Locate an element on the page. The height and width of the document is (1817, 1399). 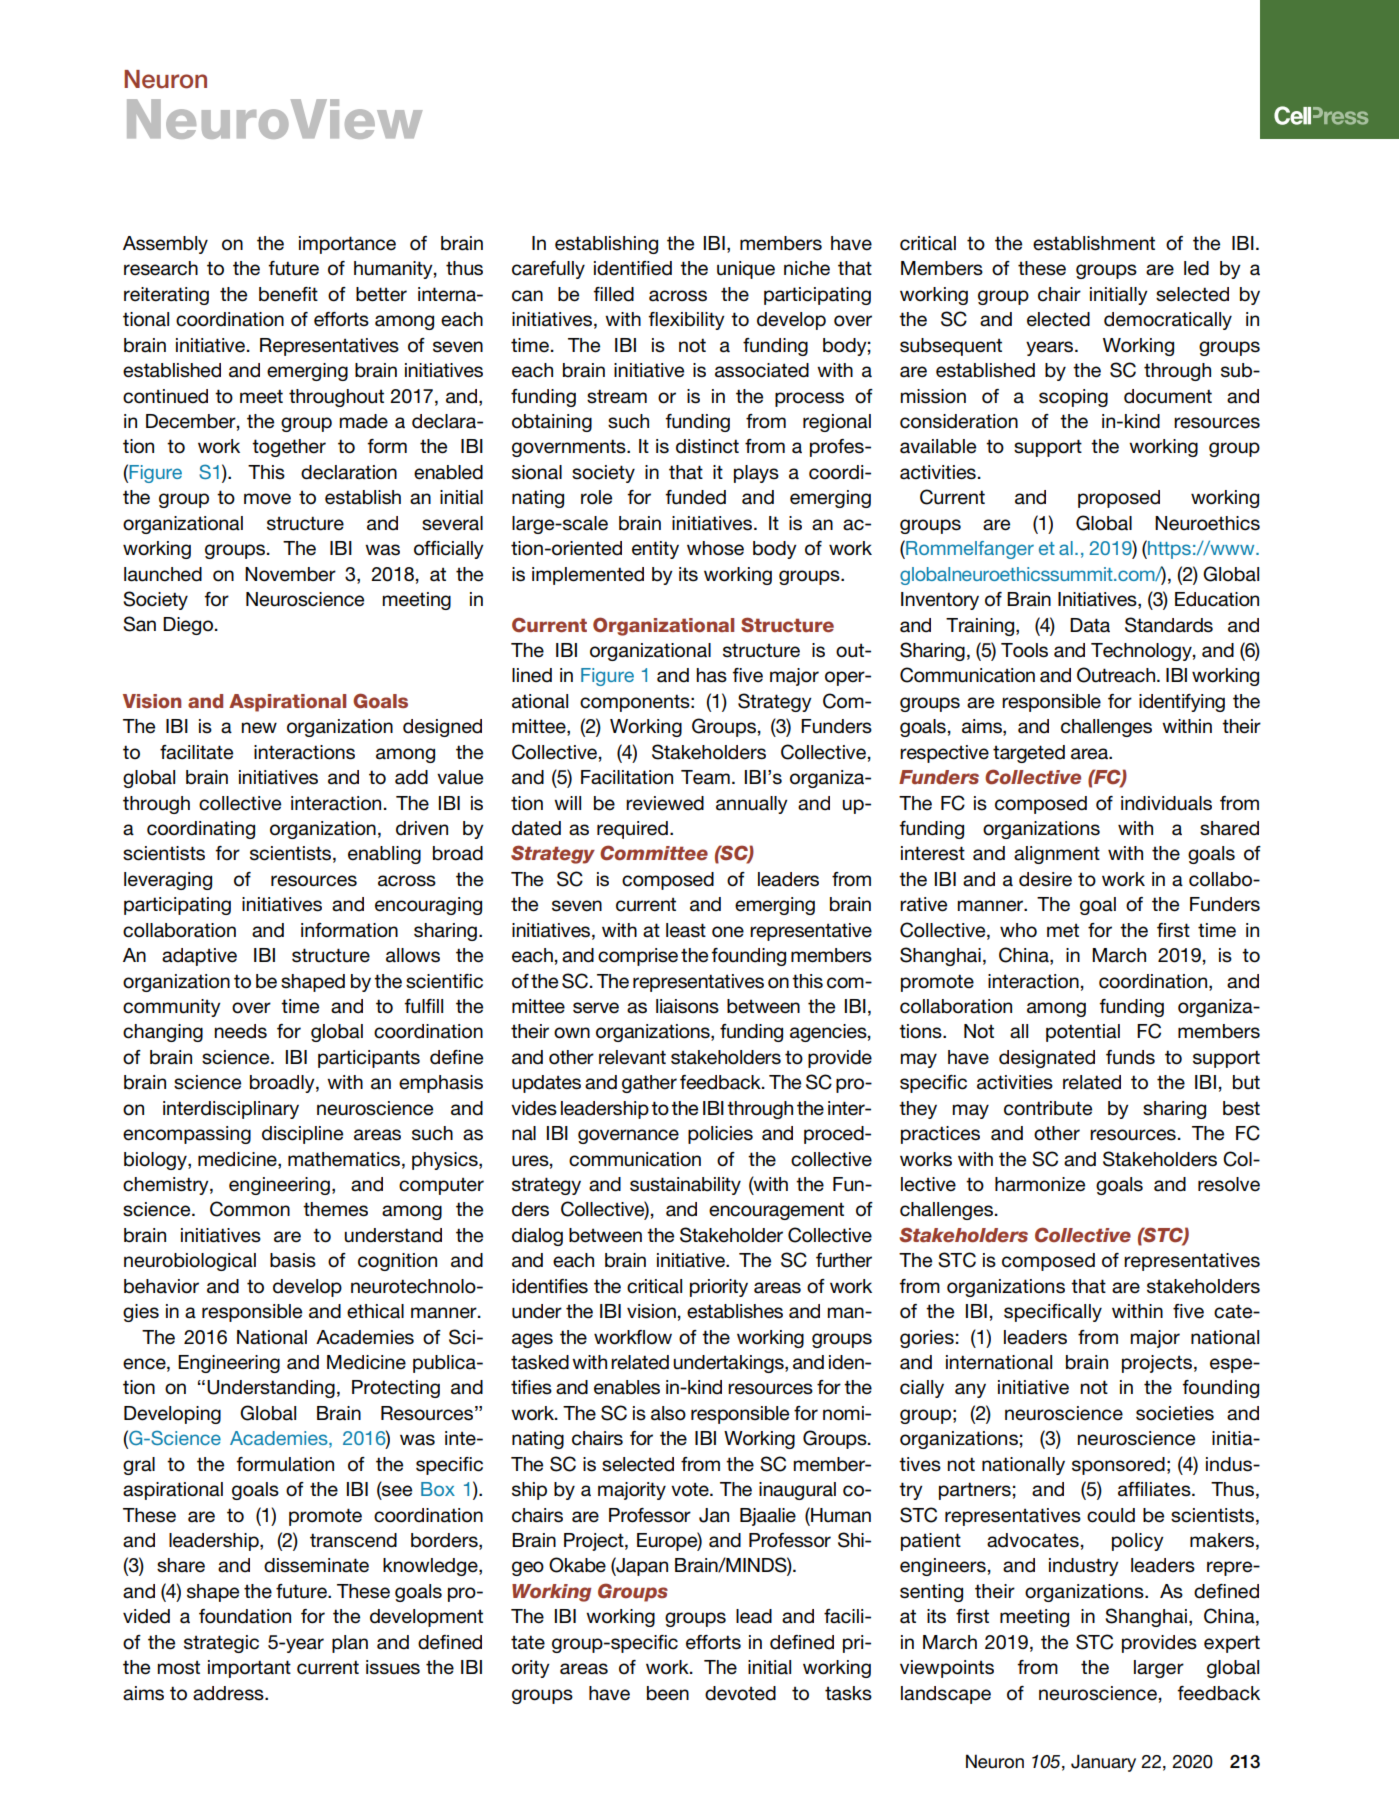
been is located at coordinates (668, 1693).
